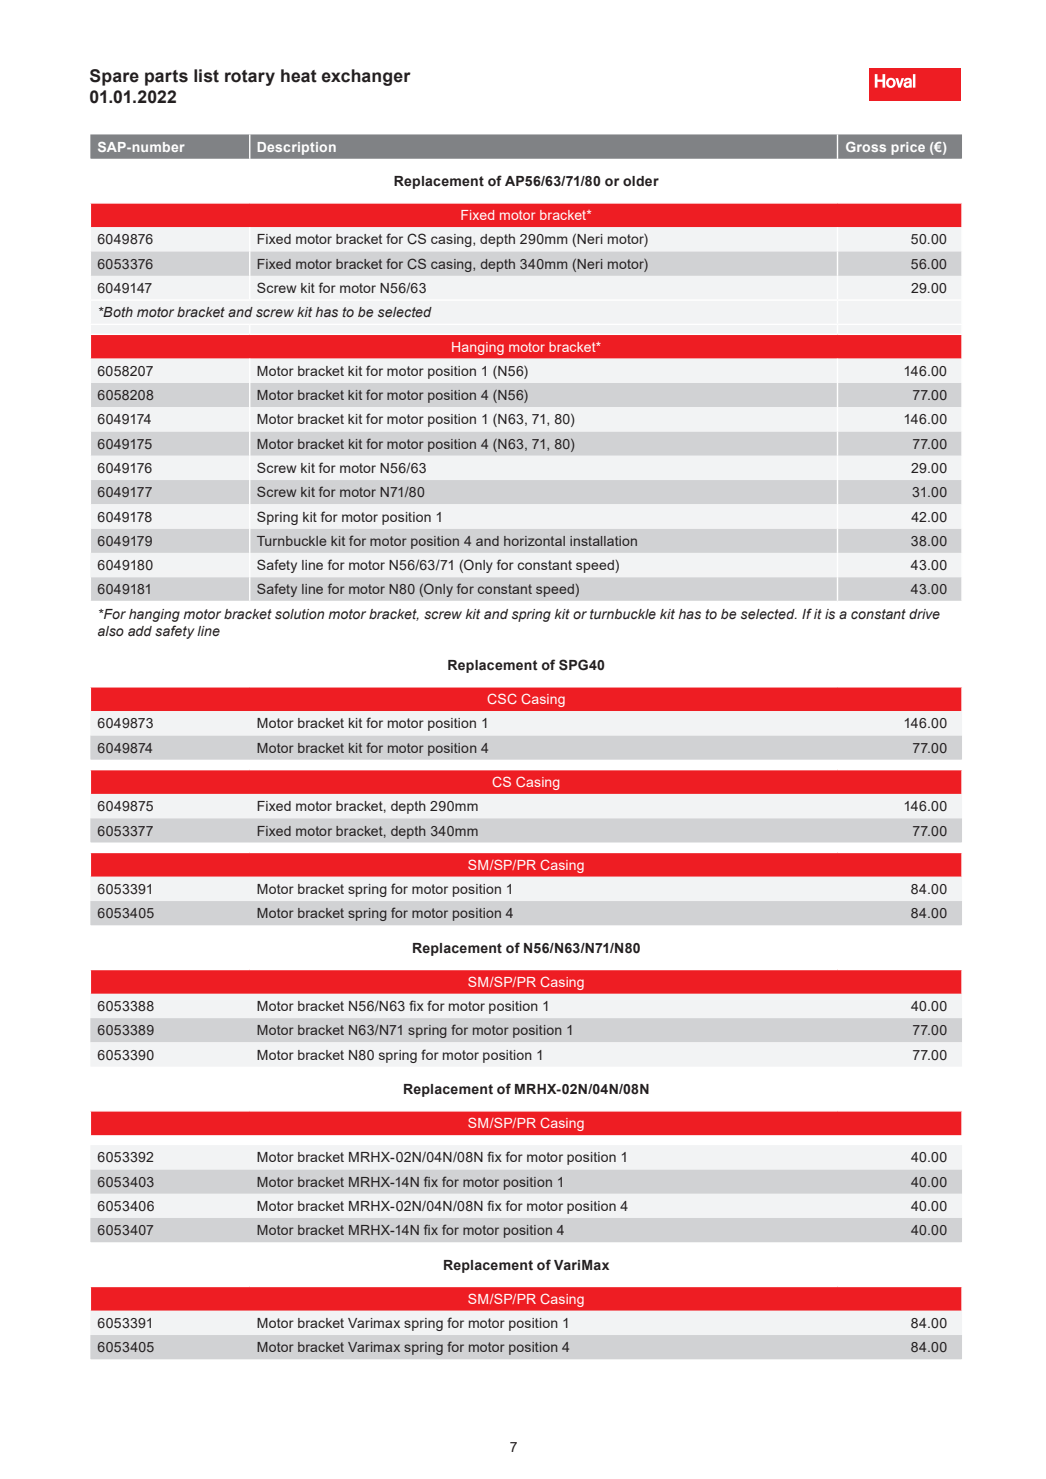  Describe the element at coordinates (866, 147) in the screenshot. I see `Gross` at that location.
